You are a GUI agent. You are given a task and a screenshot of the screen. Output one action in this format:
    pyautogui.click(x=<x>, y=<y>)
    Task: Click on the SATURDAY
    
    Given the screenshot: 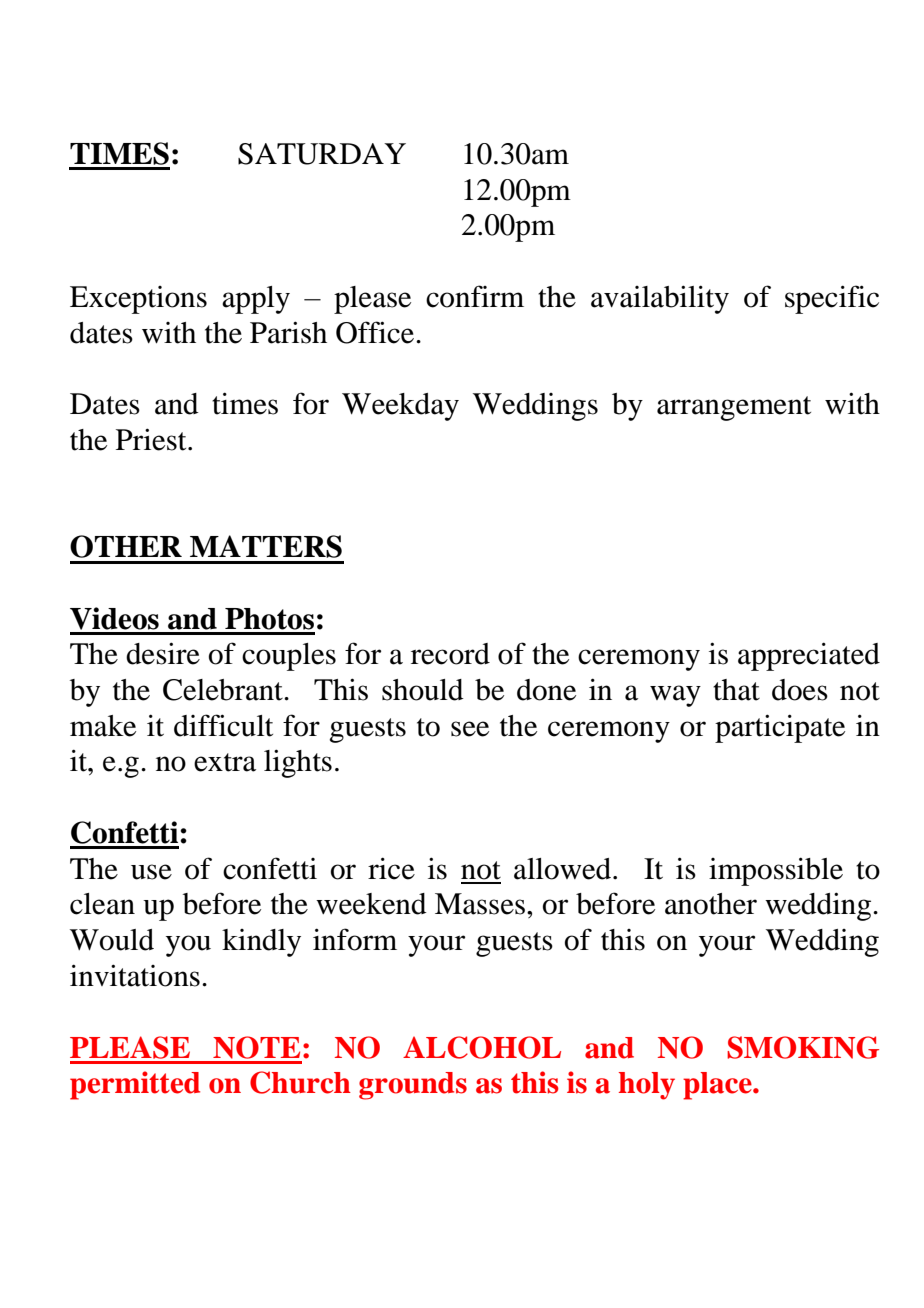 What is the action you would take?
    pyautogui.click(x=322, y=154)
